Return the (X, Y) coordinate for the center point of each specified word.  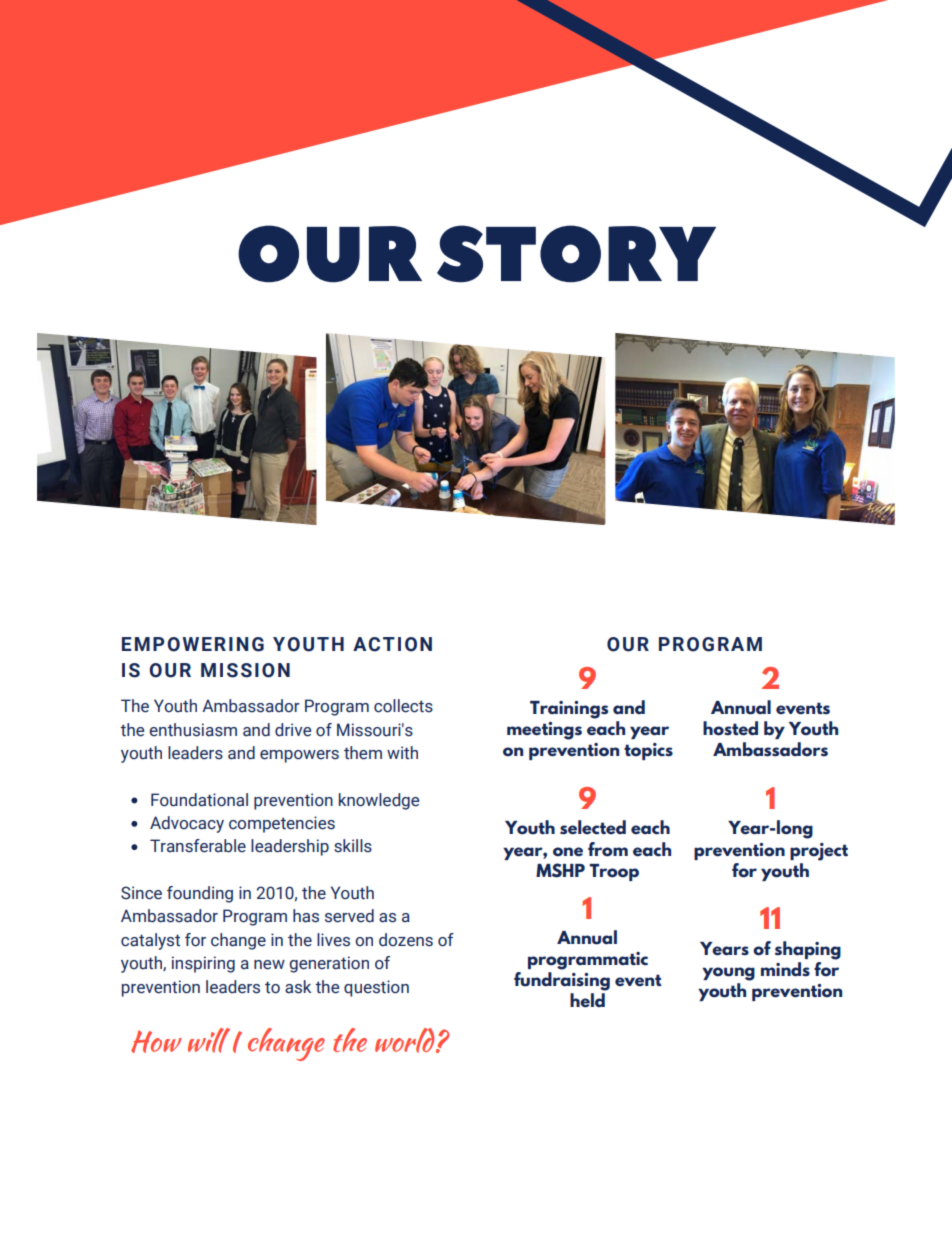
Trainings (569, 710)
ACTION (392, 644)
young (728, 974)
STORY (576, 254)
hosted (730, 728)
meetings (544, 731)
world (406, 1040)
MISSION (245, 670)
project (819, 852)
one (568, 852)
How (156, 1041)
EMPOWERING (193, 644)
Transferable (198, 846)
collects (403, 706)
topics (648, 751)
